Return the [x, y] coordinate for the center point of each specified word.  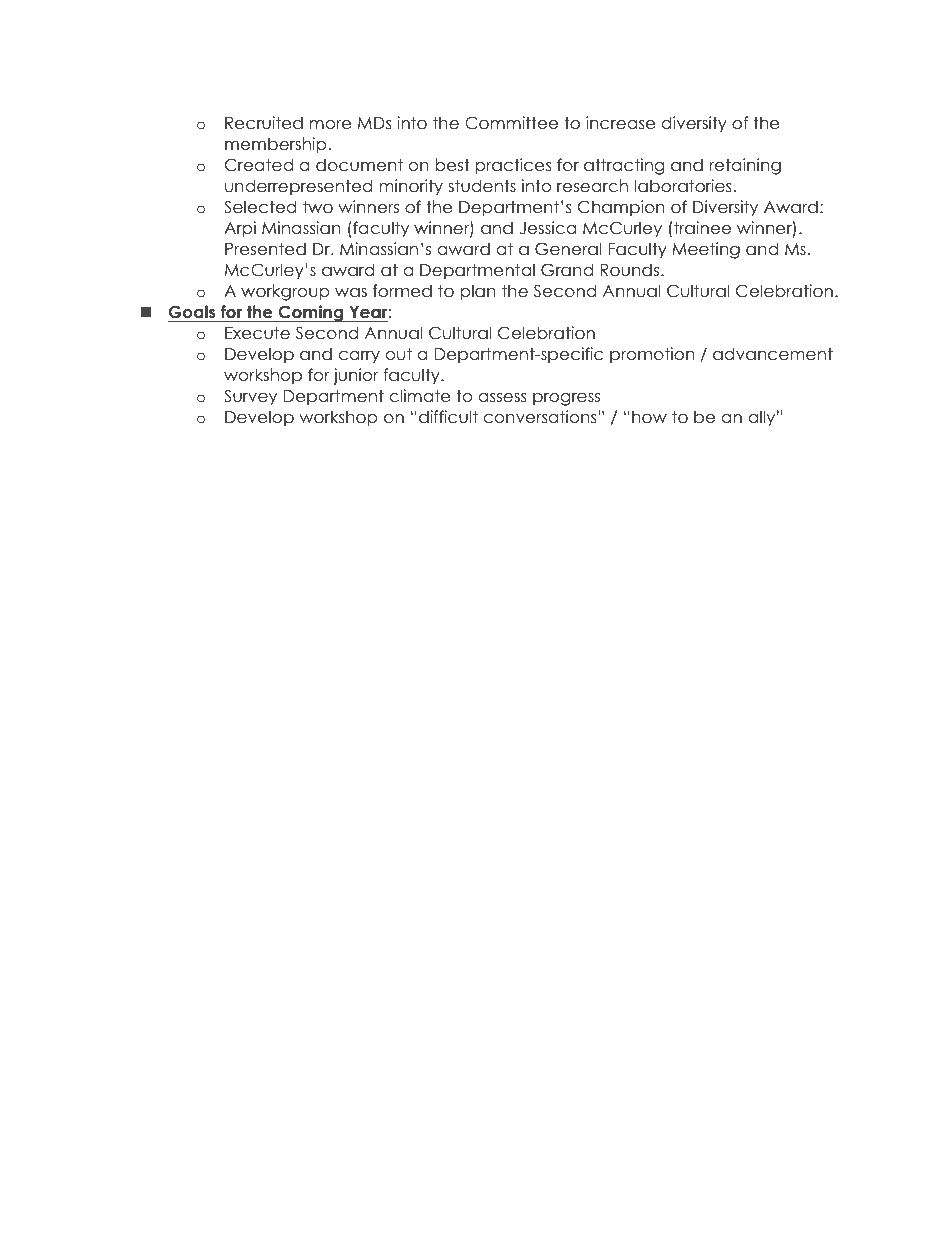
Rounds [631, 270]
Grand [567, 270]
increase [620, 123]
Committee [511, 123]
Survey [250, 397]
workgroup [285, 292]
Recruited [264, 123]
